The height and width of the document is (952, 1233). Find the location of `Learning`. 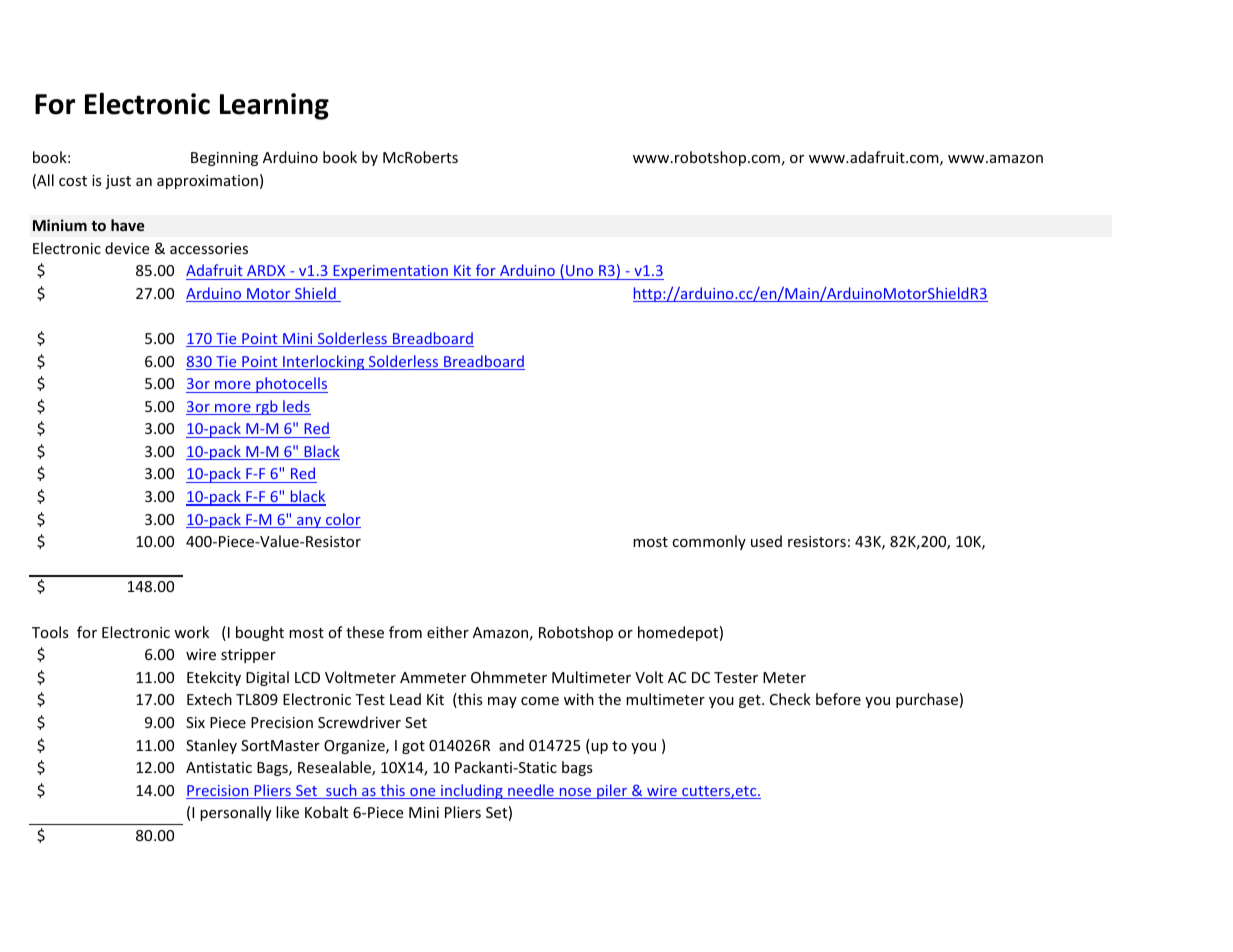

Learning is located at coordinates (274, 106).
